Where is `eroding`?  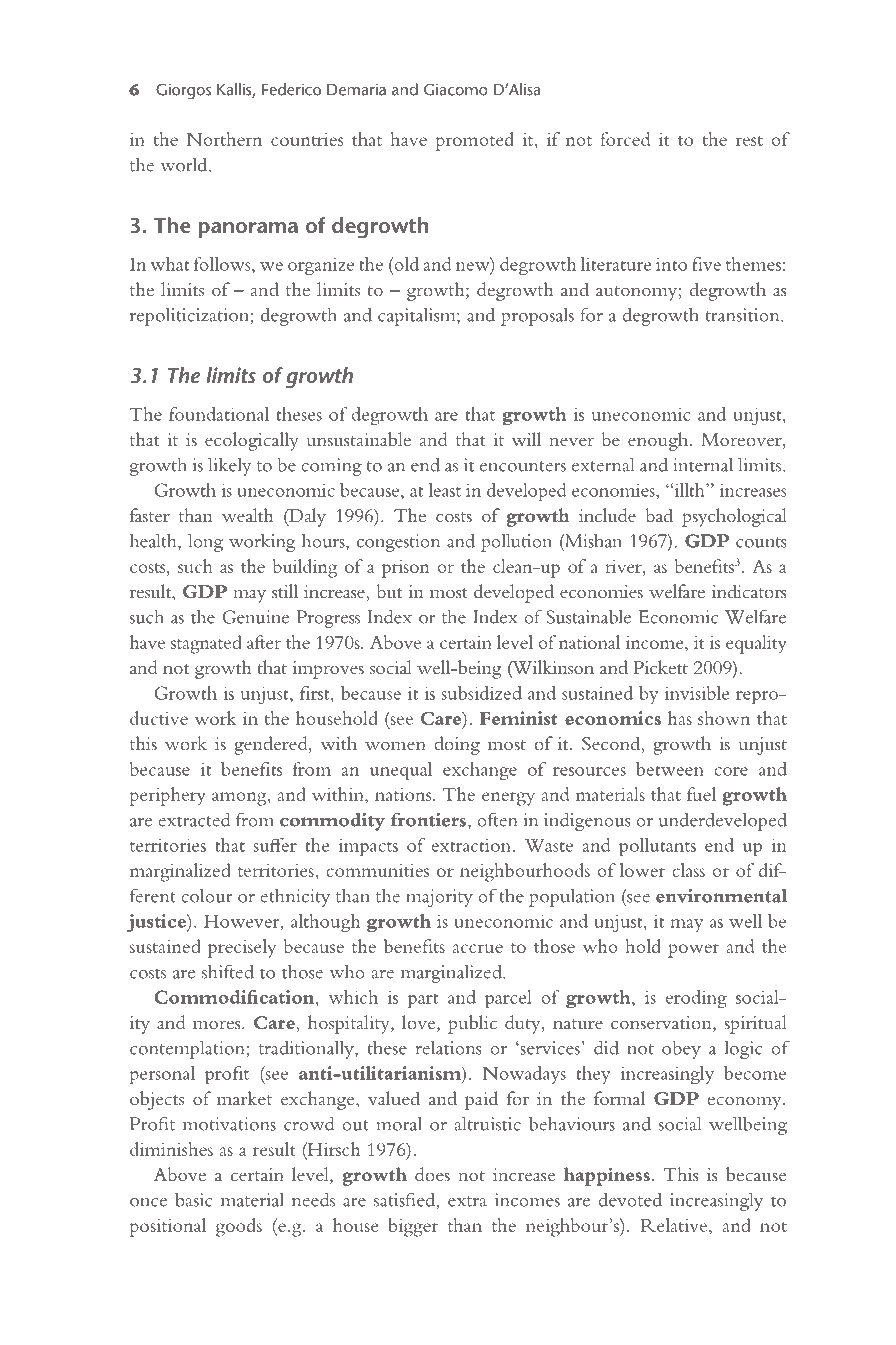 eroding is located at coordinates (696, 999).
